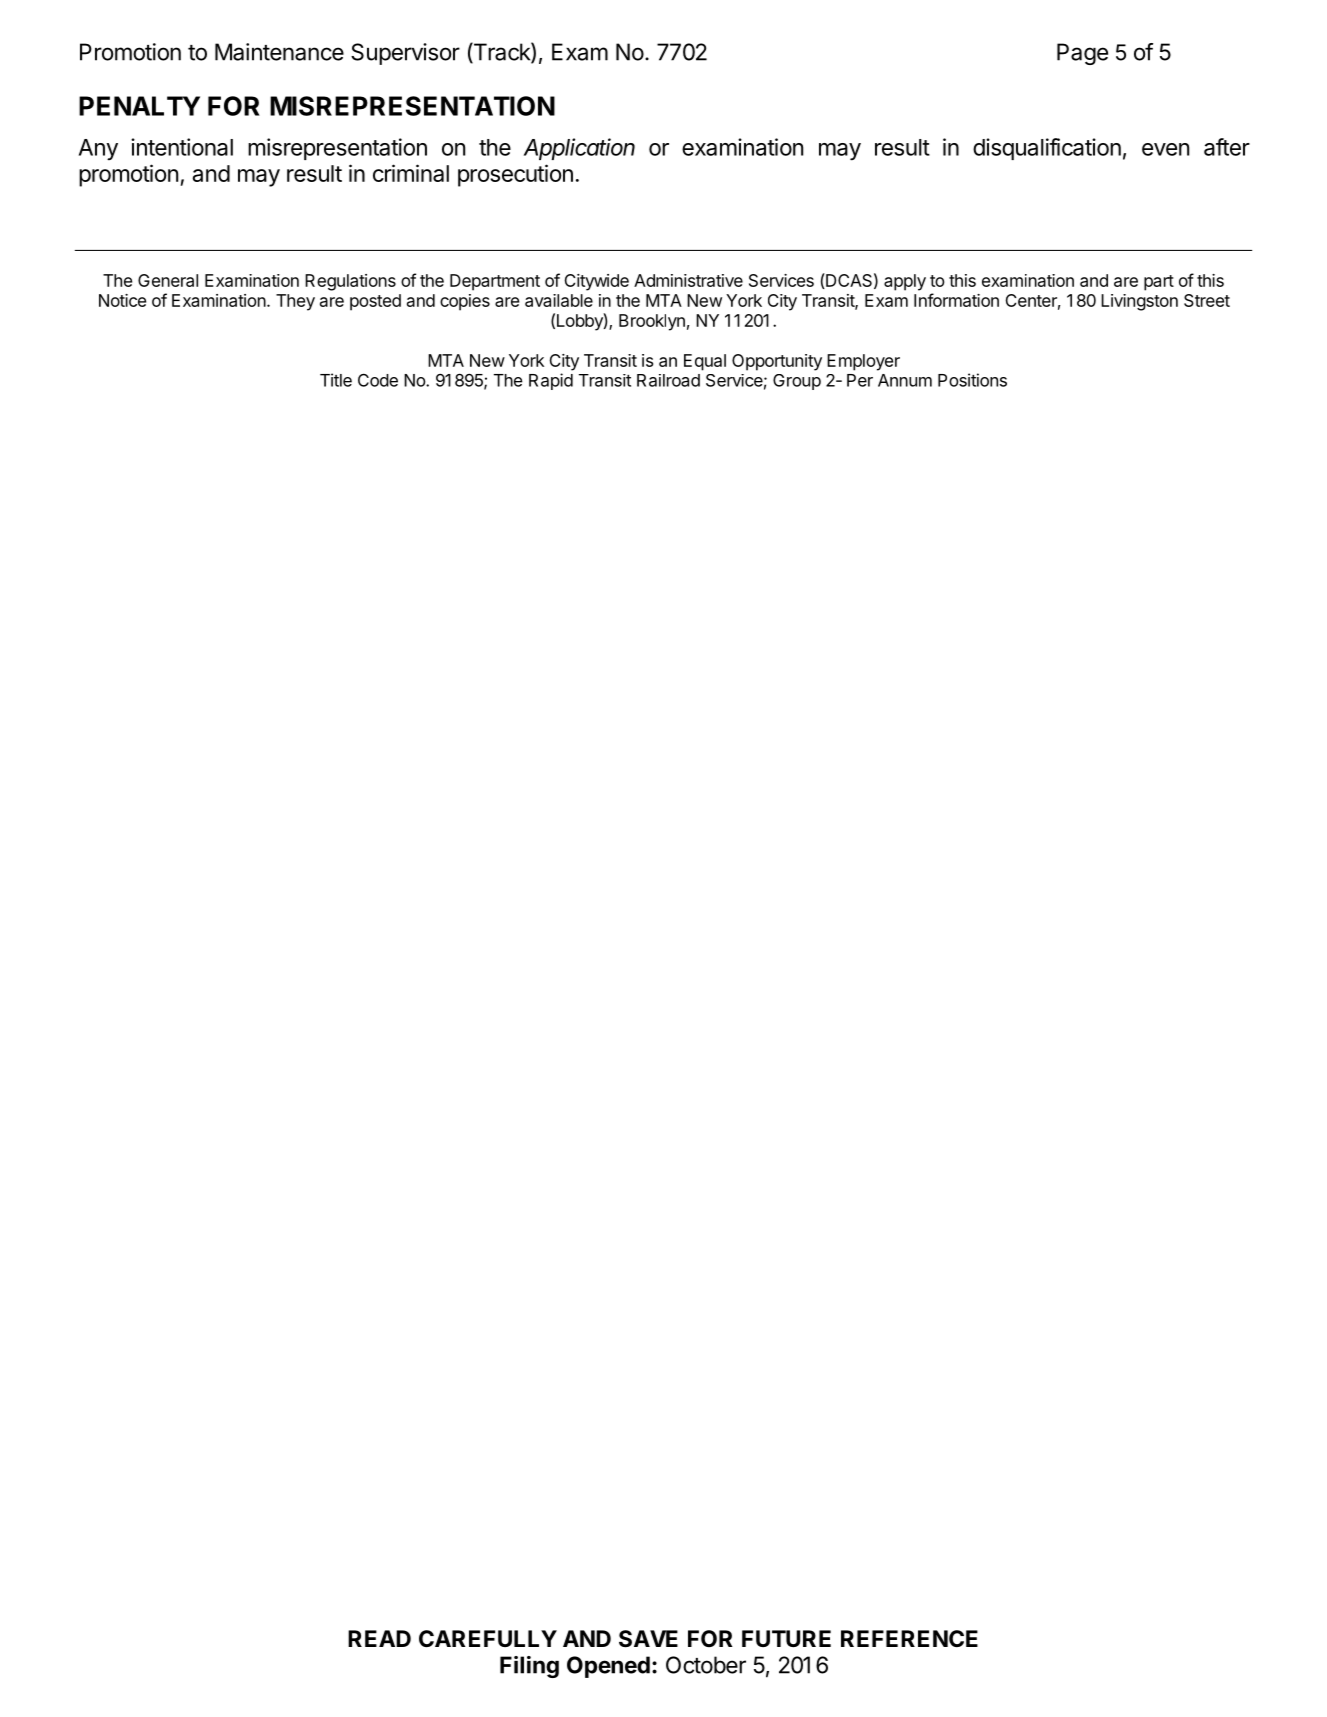  Describe the element at coordinates (905, 380) in the screenshot. I see `Annum` at that location.
